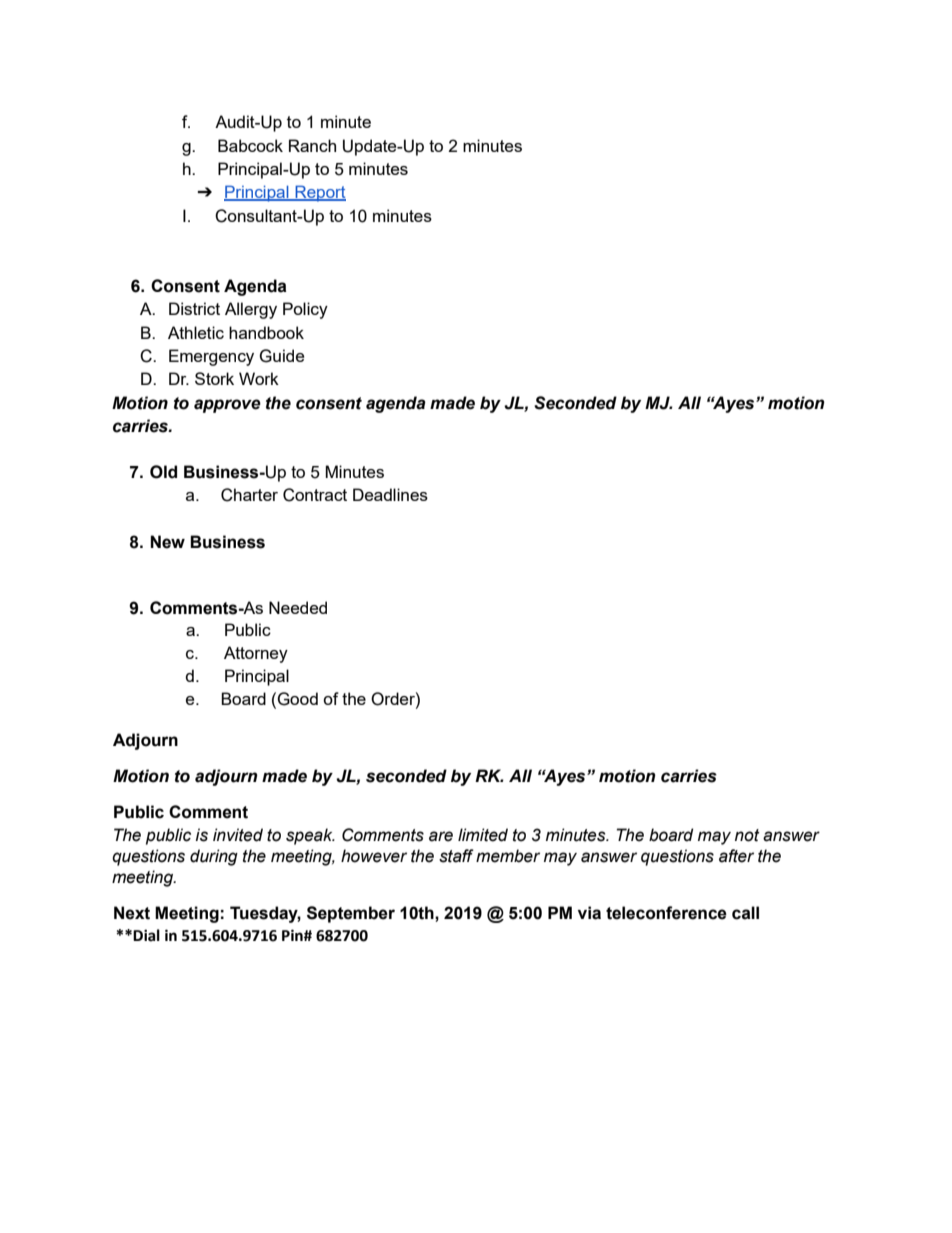 The width and height of the image is (952, 1233). What do you see at coordinates (250, 145) in the image?
I see `Babcock` at bounding box center [250, 145].
